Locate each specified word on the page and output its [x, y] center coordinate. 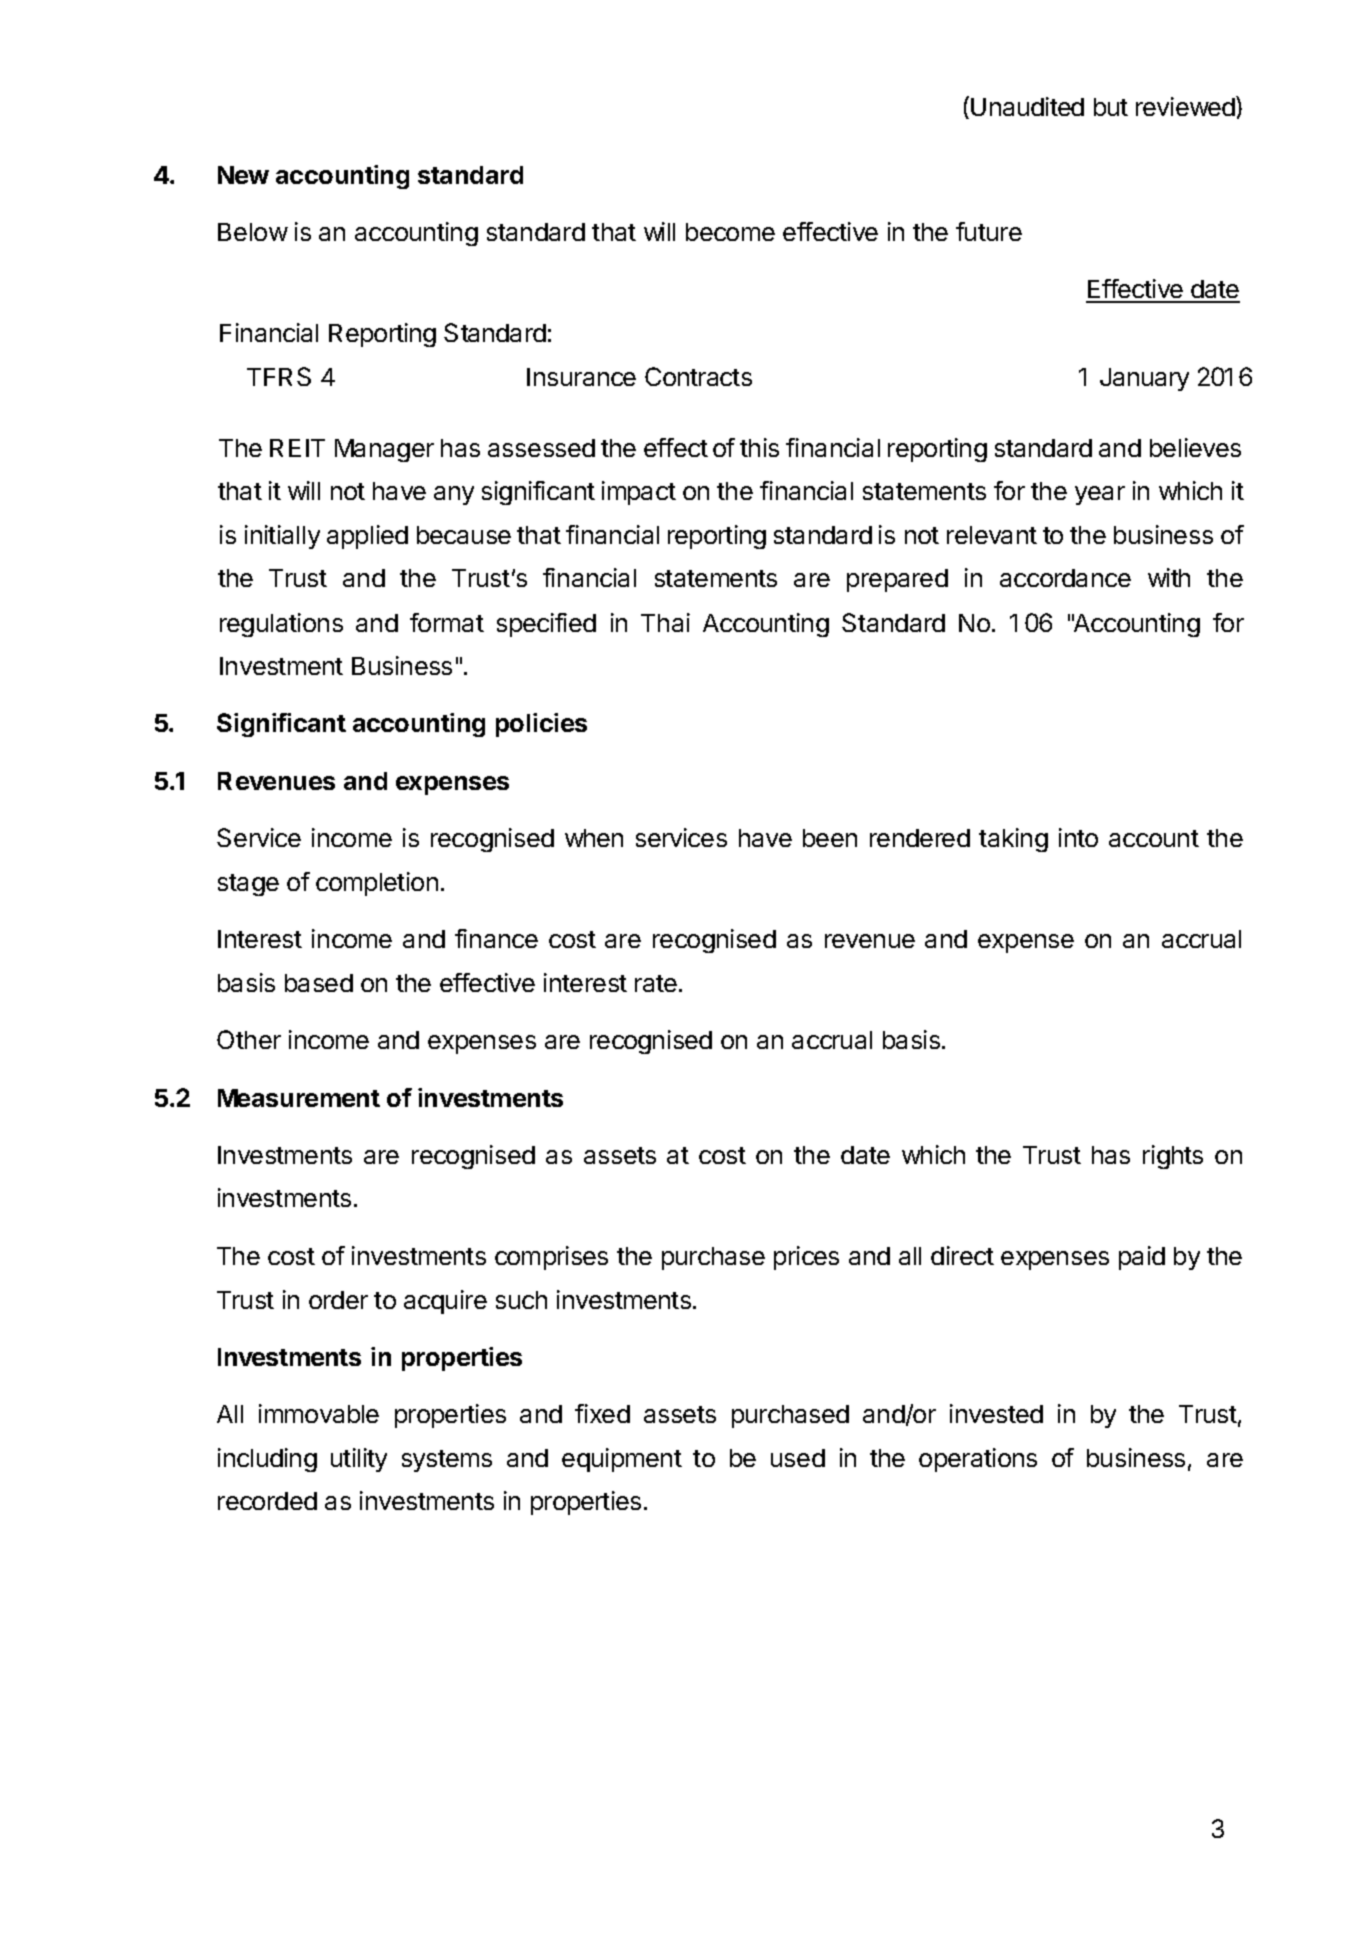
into [1078, 837]
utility [359, 1460]
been [830, 838]
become [730, 232]
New [243, 175]
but [1111, 107]
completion [377, 884]
